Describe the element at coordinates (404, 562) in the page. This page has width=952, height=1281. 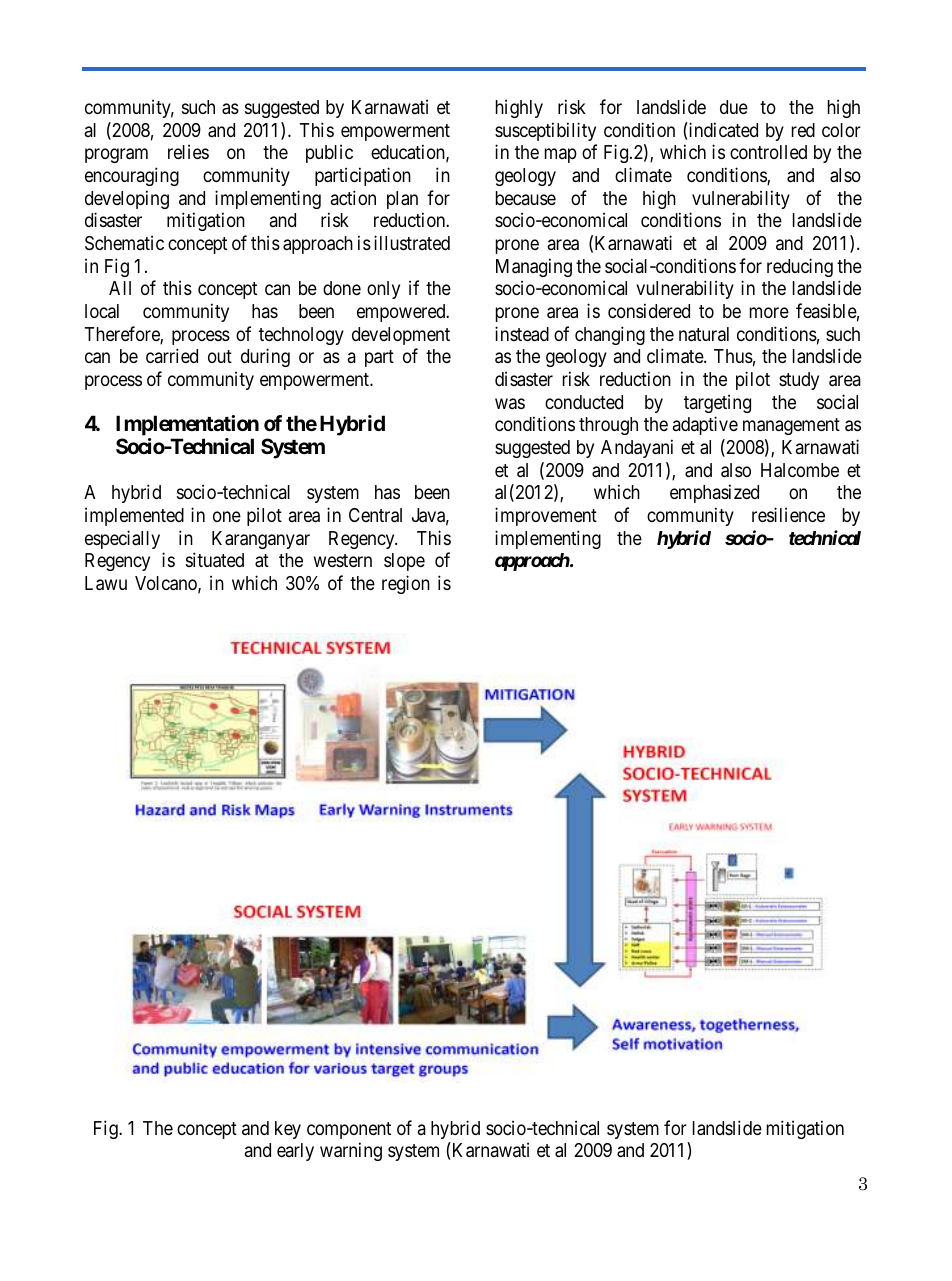
I see `slope` at that location.
